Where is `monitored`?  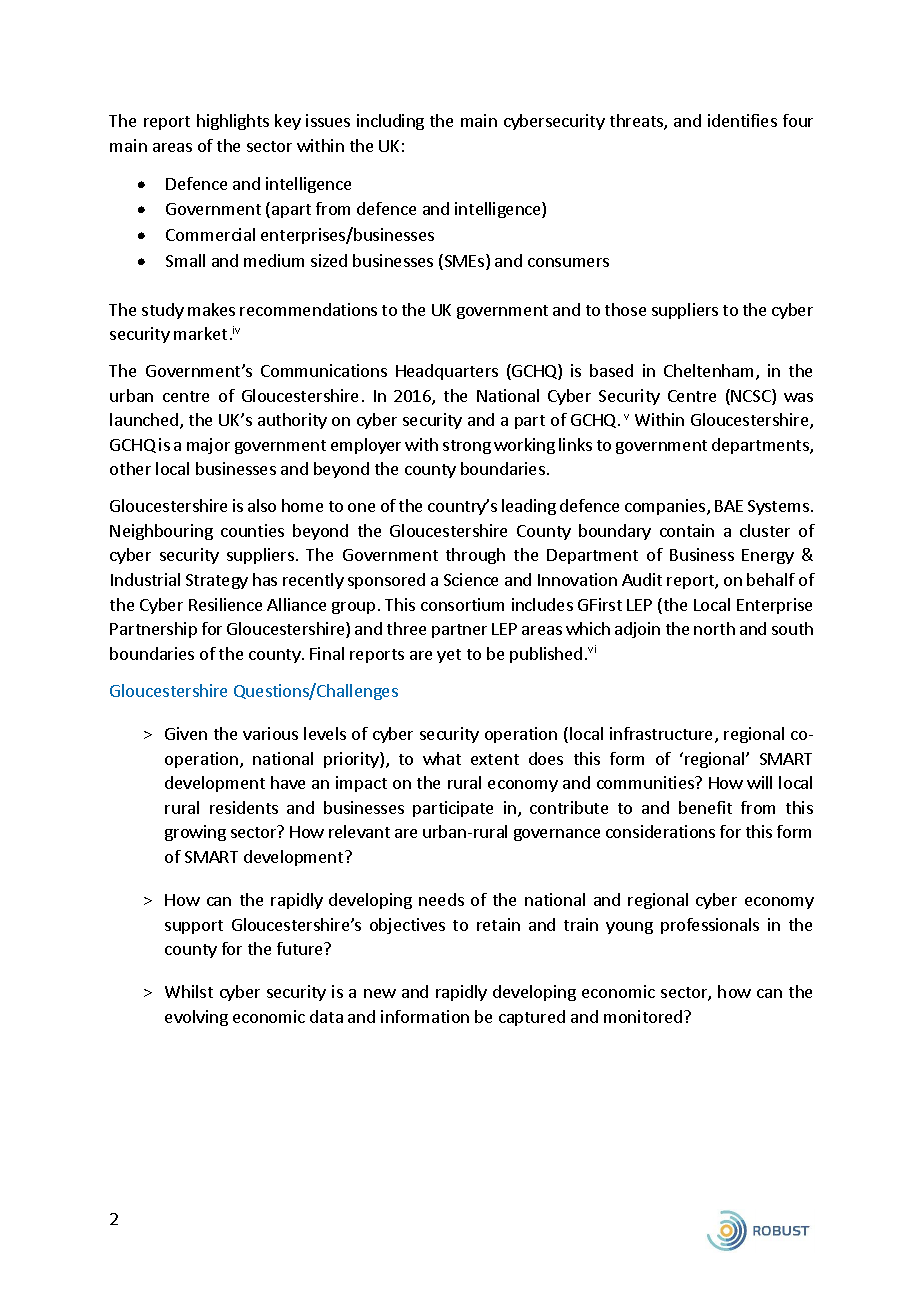
monitored is located at coordinates (644, 1016).
